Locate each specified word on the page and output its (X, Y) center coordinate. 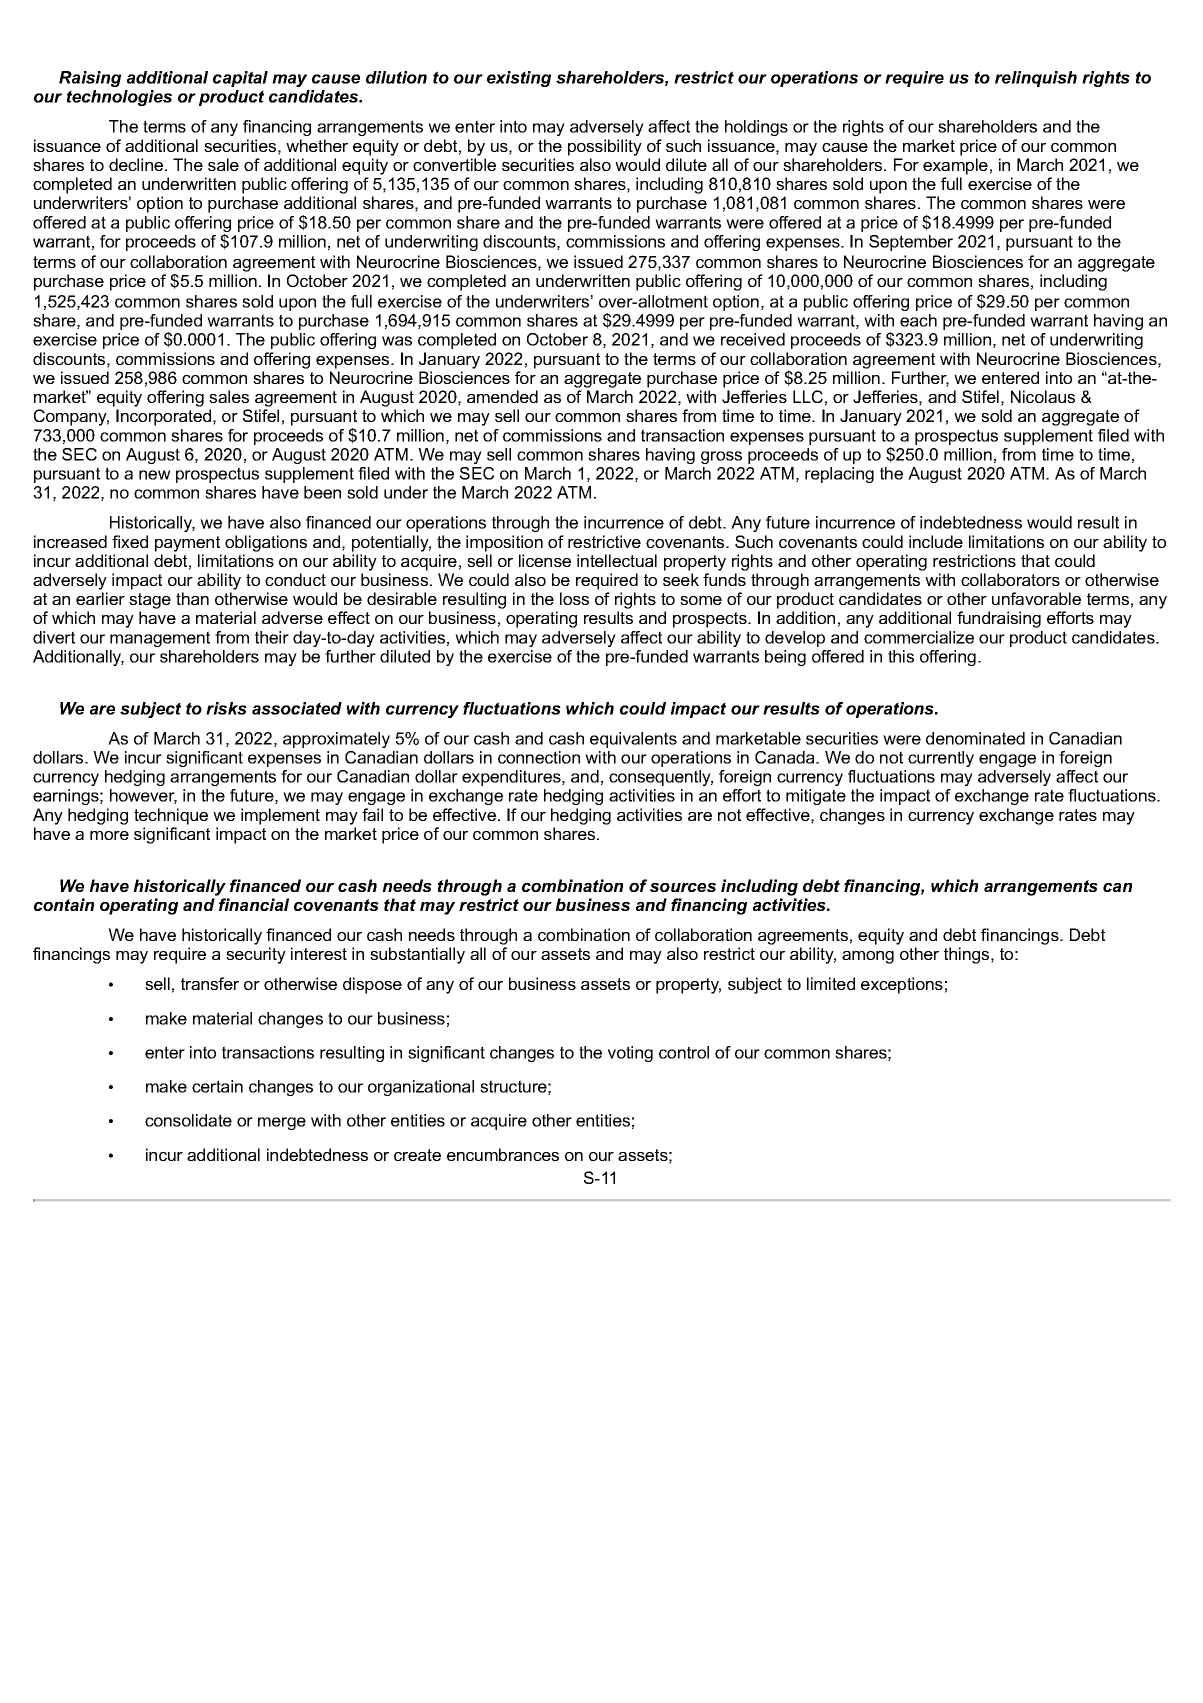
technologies (119, 98)
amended (502, 396)
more (109, 835)
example (955, 166)
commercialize (919, 637)
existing (519, 79)
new (155, 475)
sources (683, 887)
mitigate (816, 797)
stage (150, 601)
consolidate (188, 1120)
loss (574, 598)
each (918, 320)
